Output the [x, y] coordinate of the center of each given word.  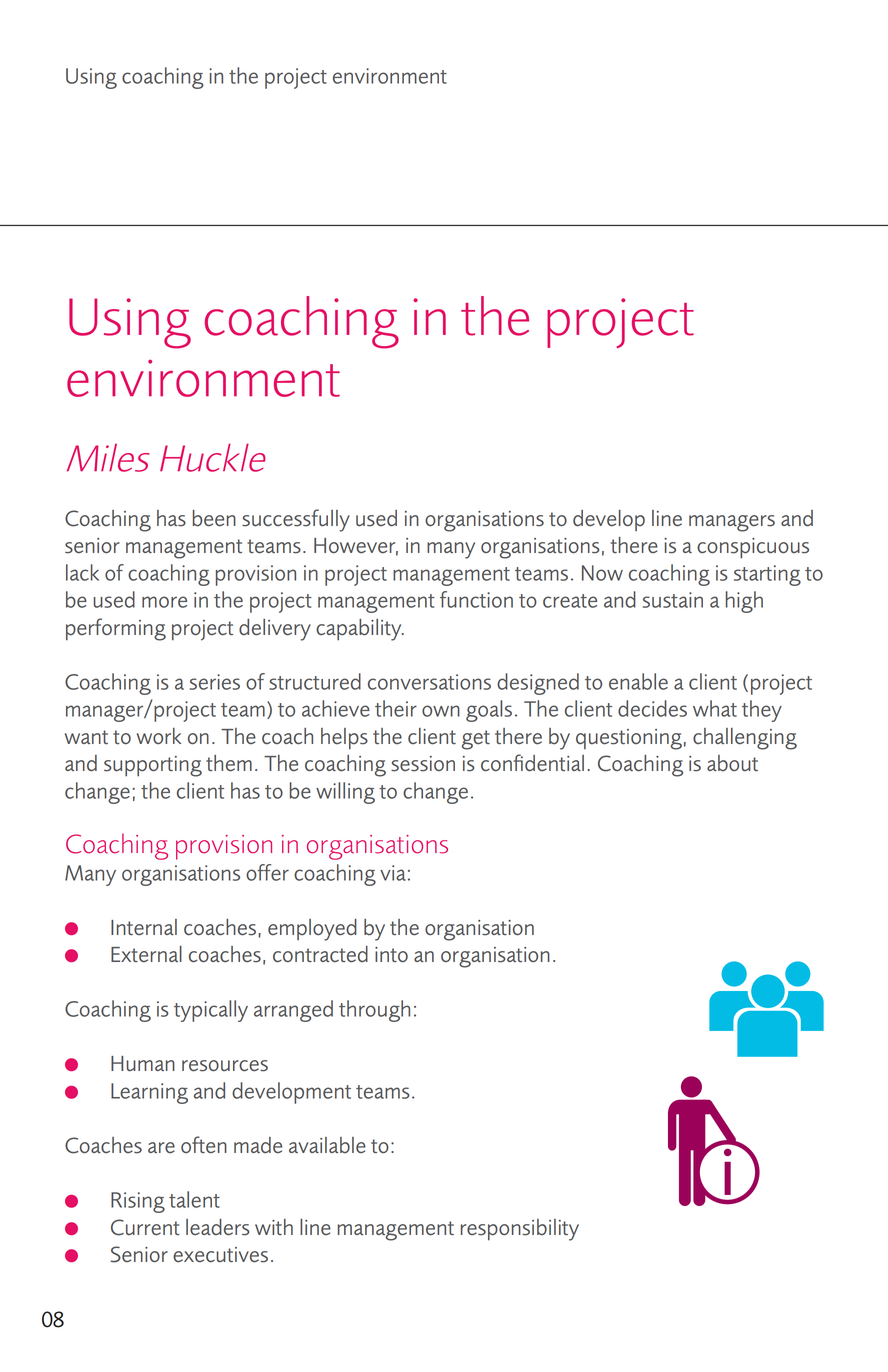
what [715, 708]
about [732, 763]
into [391, 954]
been [214, 518]
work [159, 736]
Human [143, 1064]
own [441, 711]
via [393, 873]
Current [145, 1227]
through [374, 1011]
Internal [144, 927]
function [476, 599]
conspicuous [753, 548]
